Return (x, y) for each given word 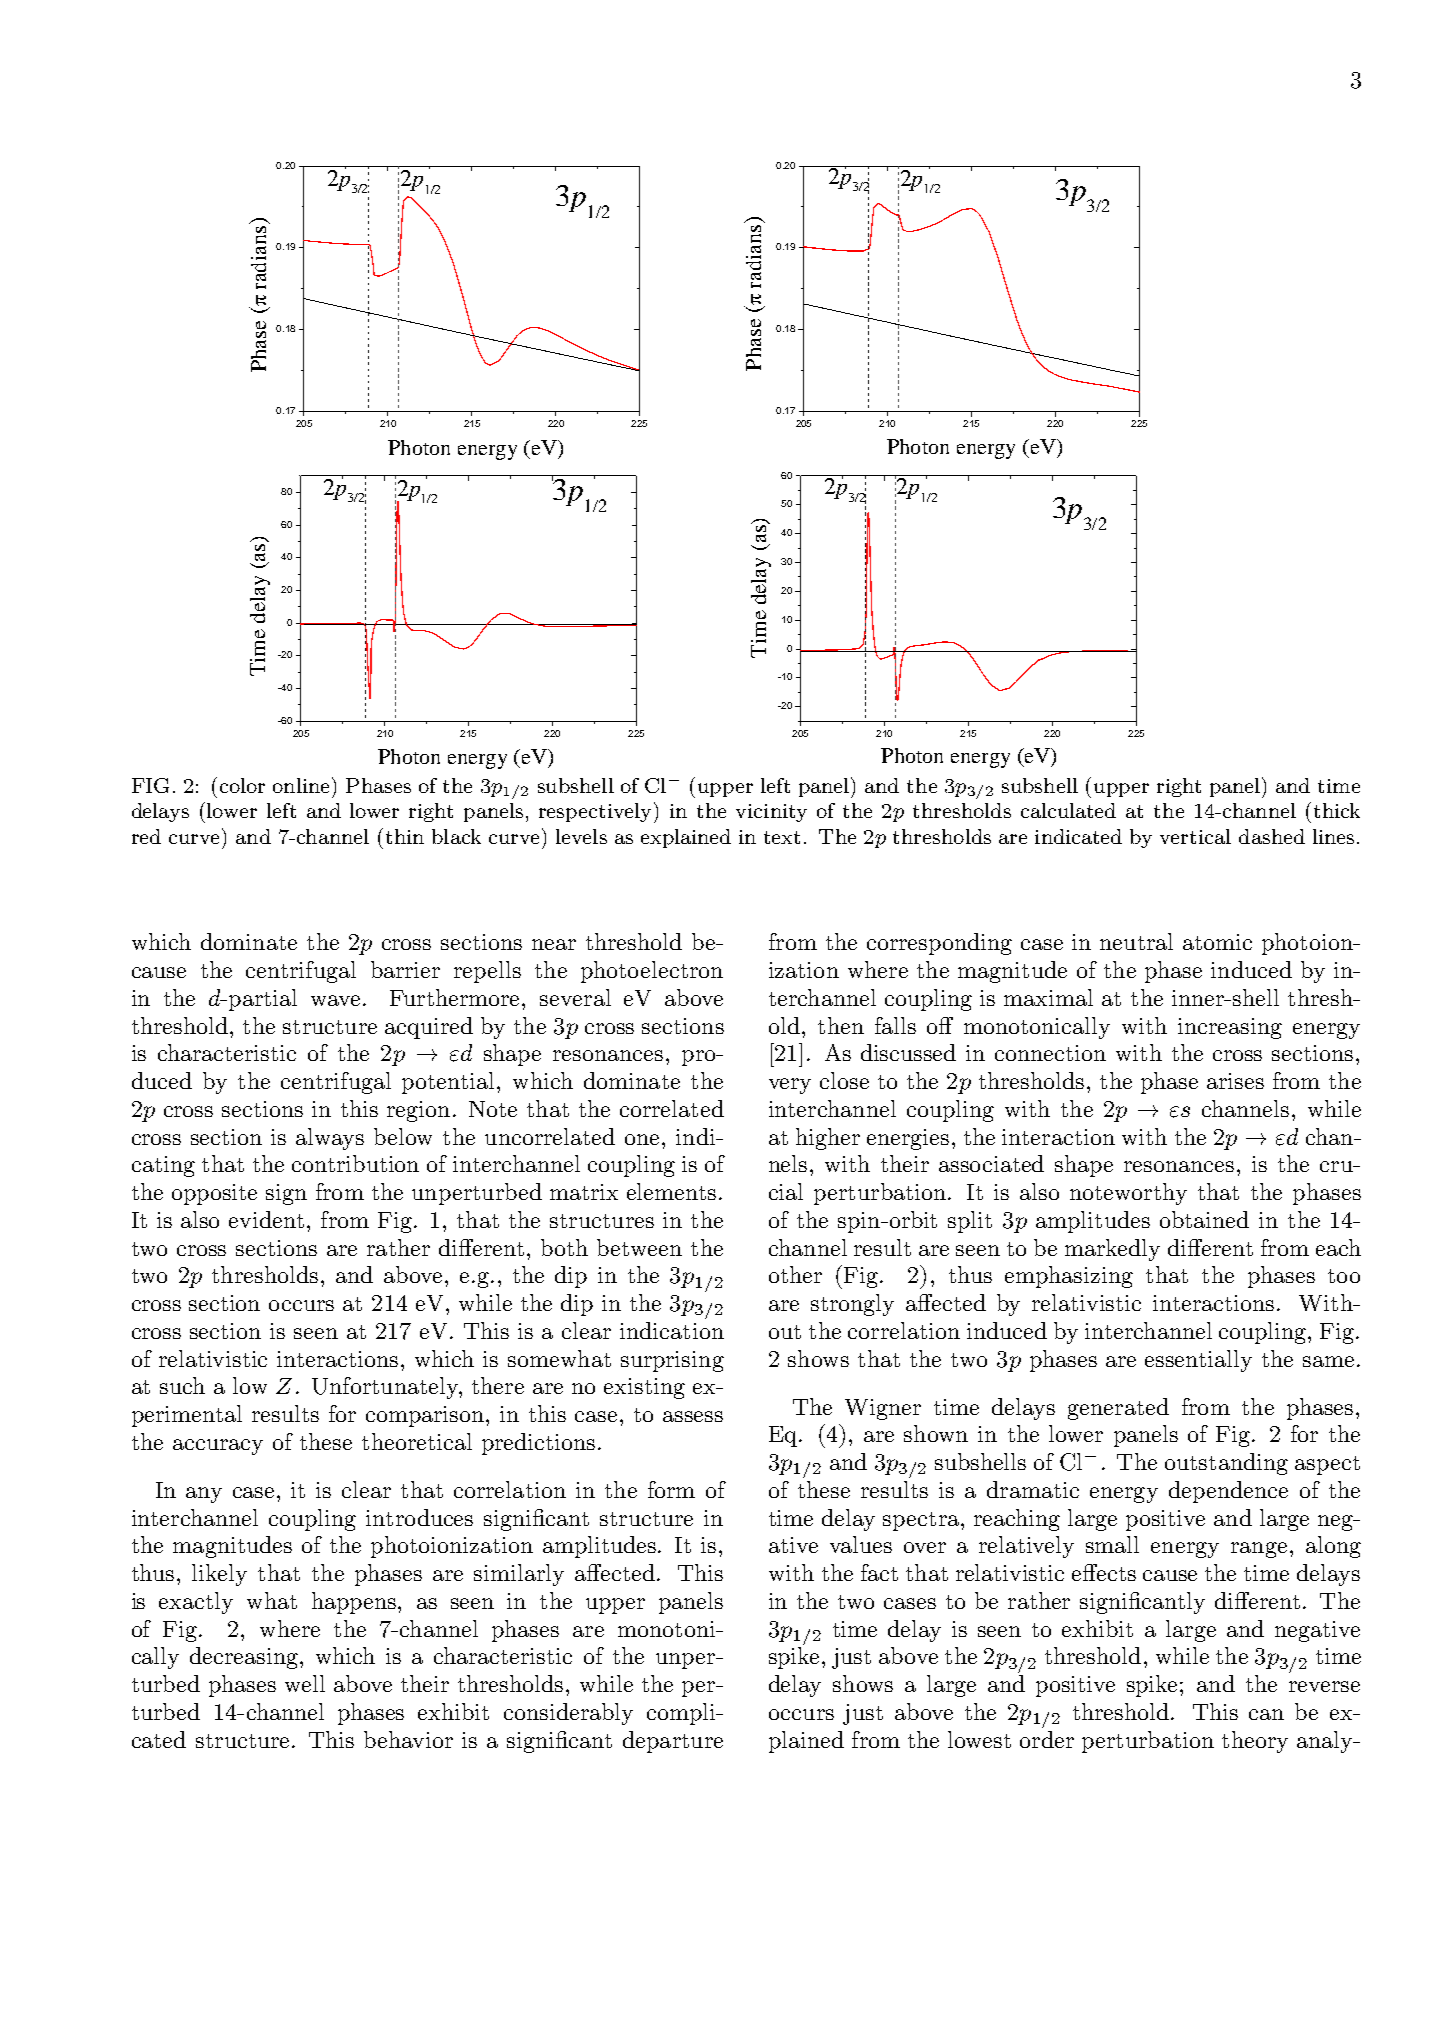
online (301, 785)
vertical (1195, 836)
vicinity (771, 813)
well (305, 1683)
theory (1255, 1742)
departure (673, 1742)
